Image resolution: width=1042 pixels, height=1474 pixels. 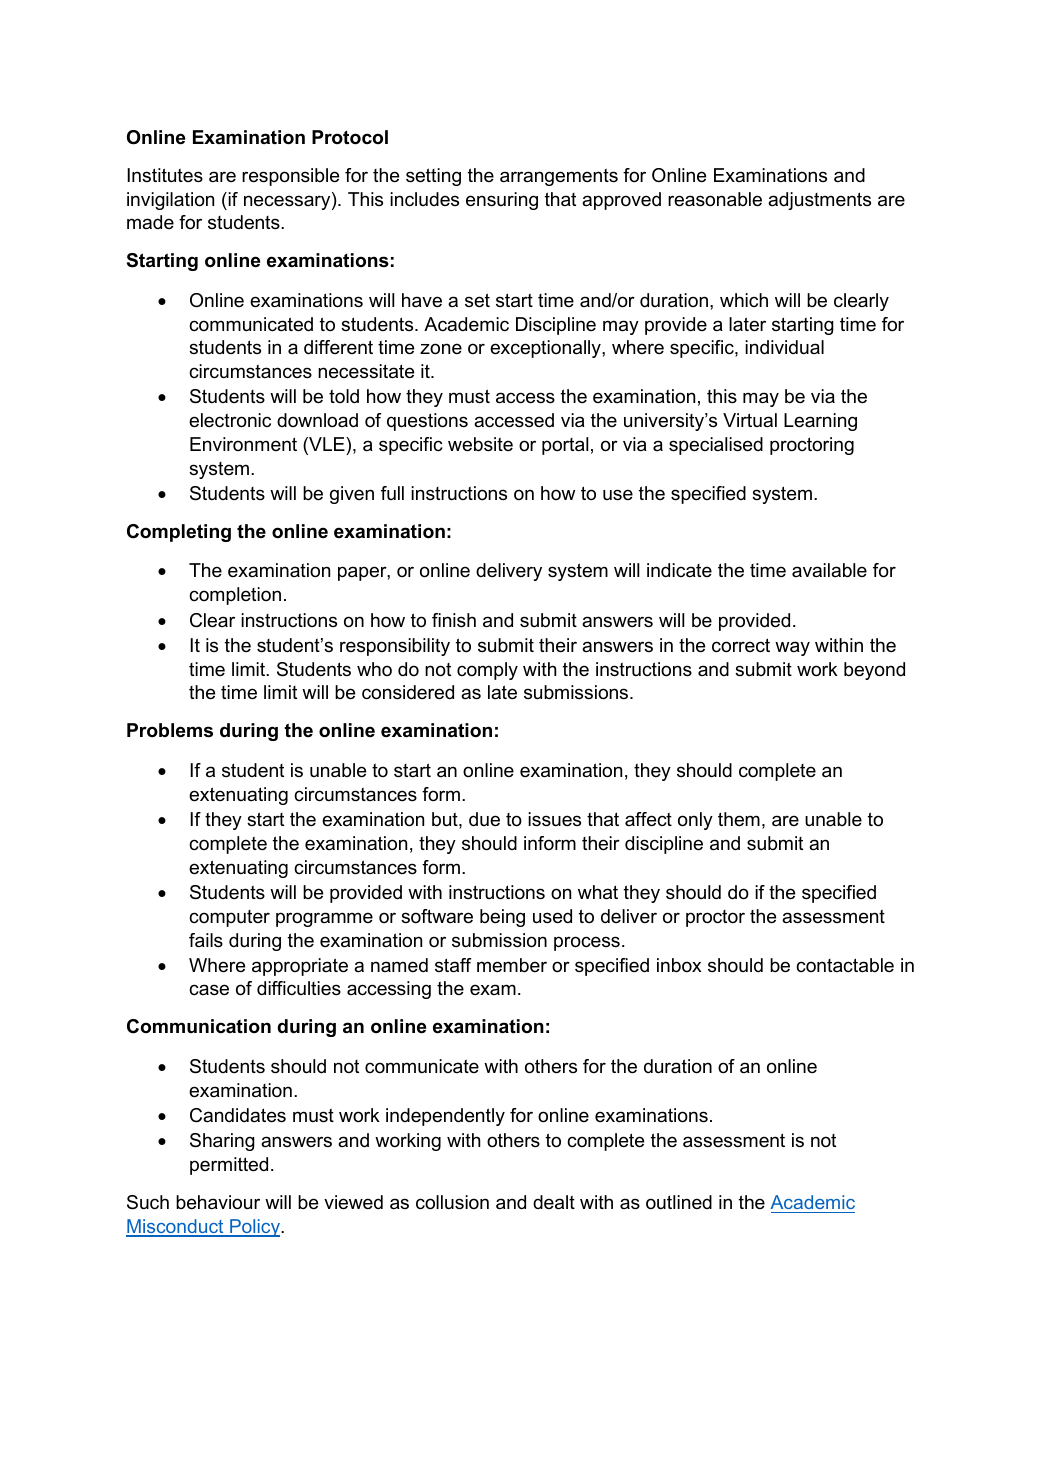 I want to click on adjustments, so click(x=819, y=201).
